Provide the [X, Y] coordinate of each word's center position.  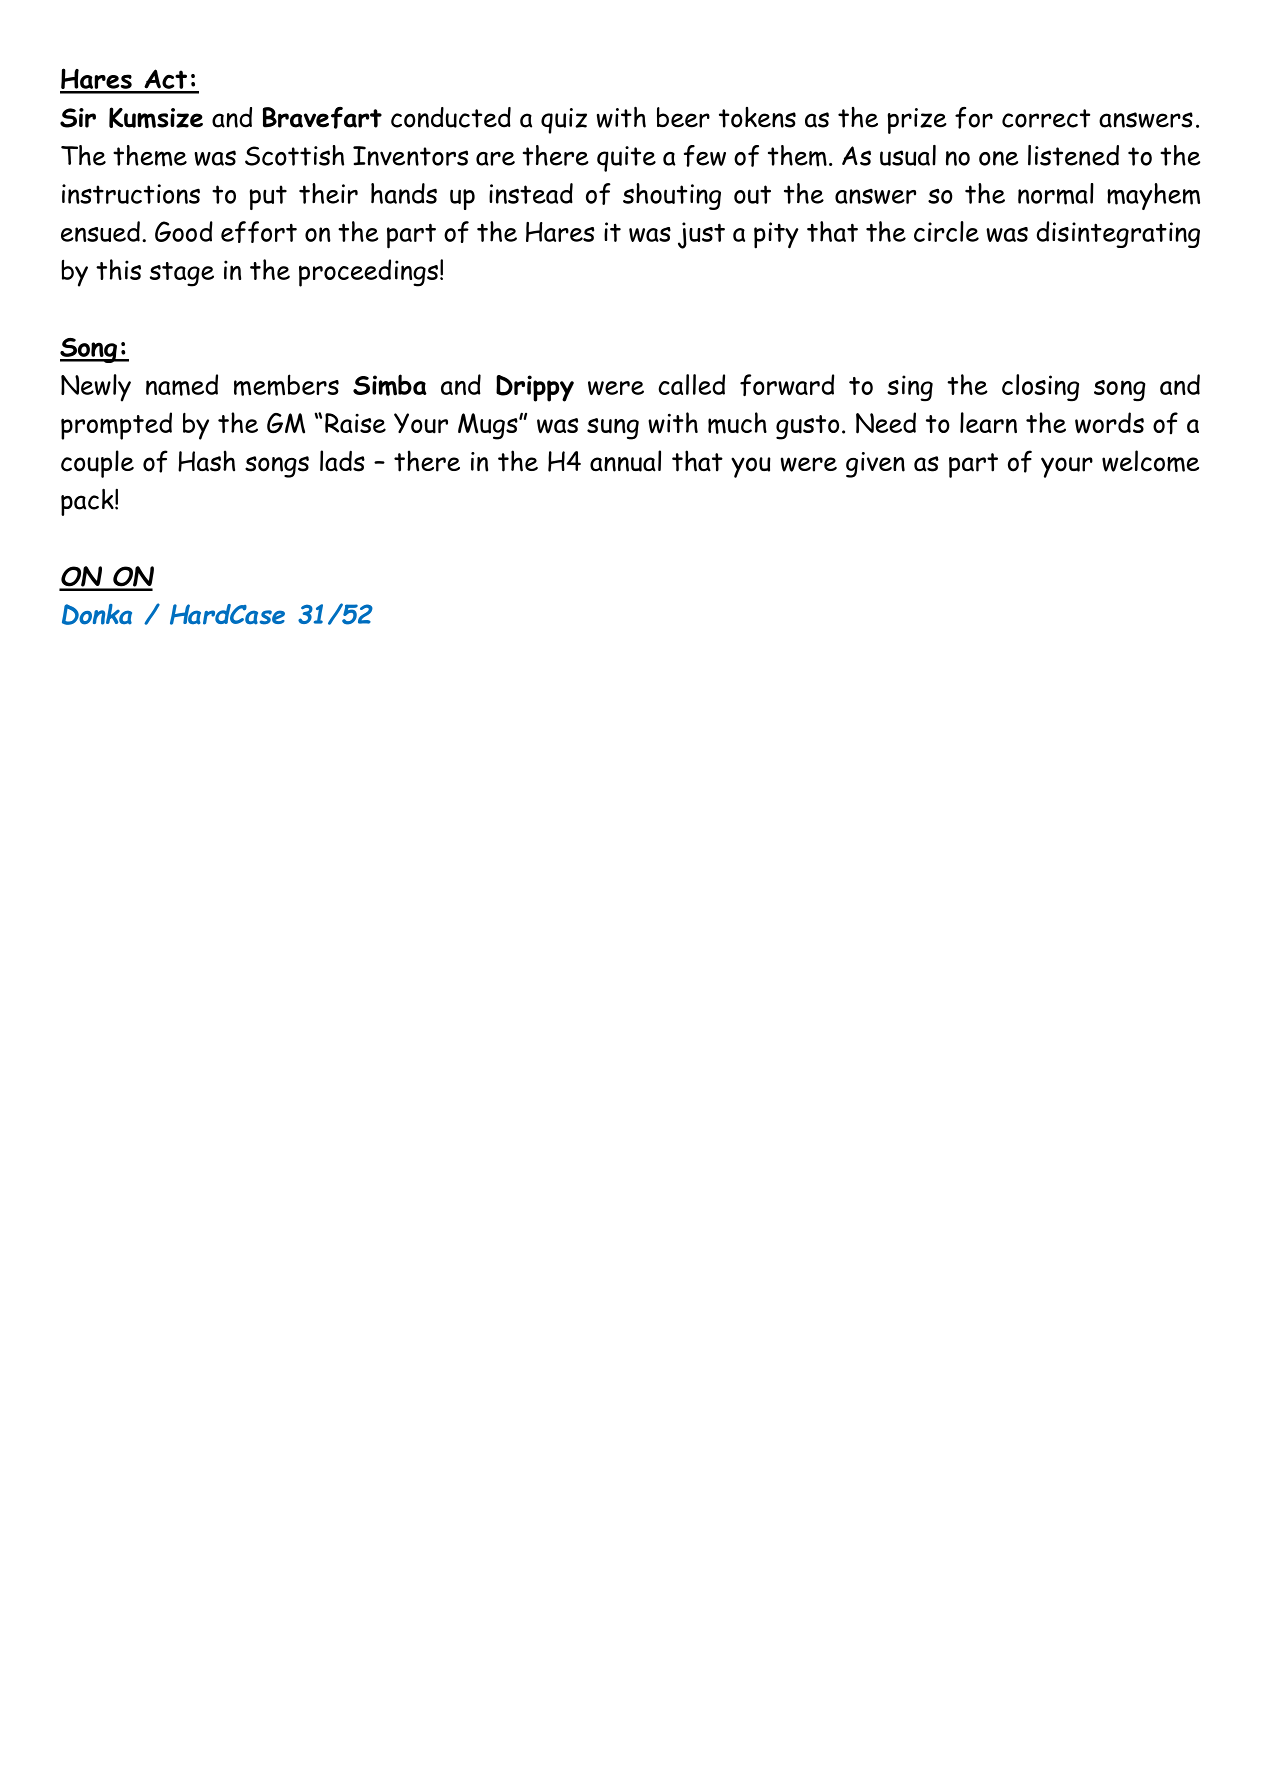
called [691, 384]
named [182, 385]
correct [1046, 118]
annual [625, 461]
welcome [1150, 461]
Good [184, 231]
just [701, 235]
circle [946, 231]
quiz [564, 121]
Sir [78, 118]
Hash [206, 461]
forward [787, 385]
